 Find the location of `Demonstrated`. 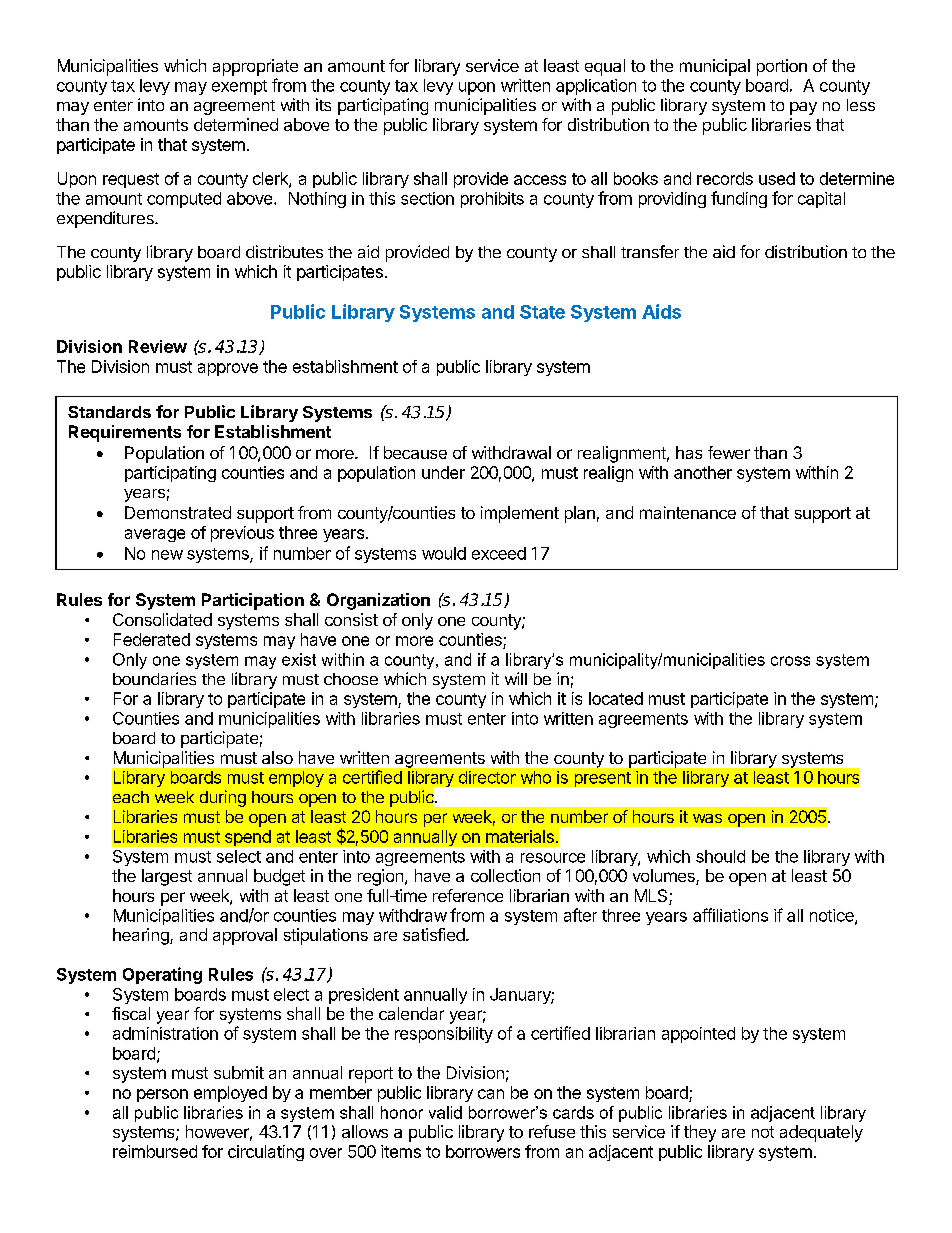

Demonstrated is located at coordinates (178, 512).
